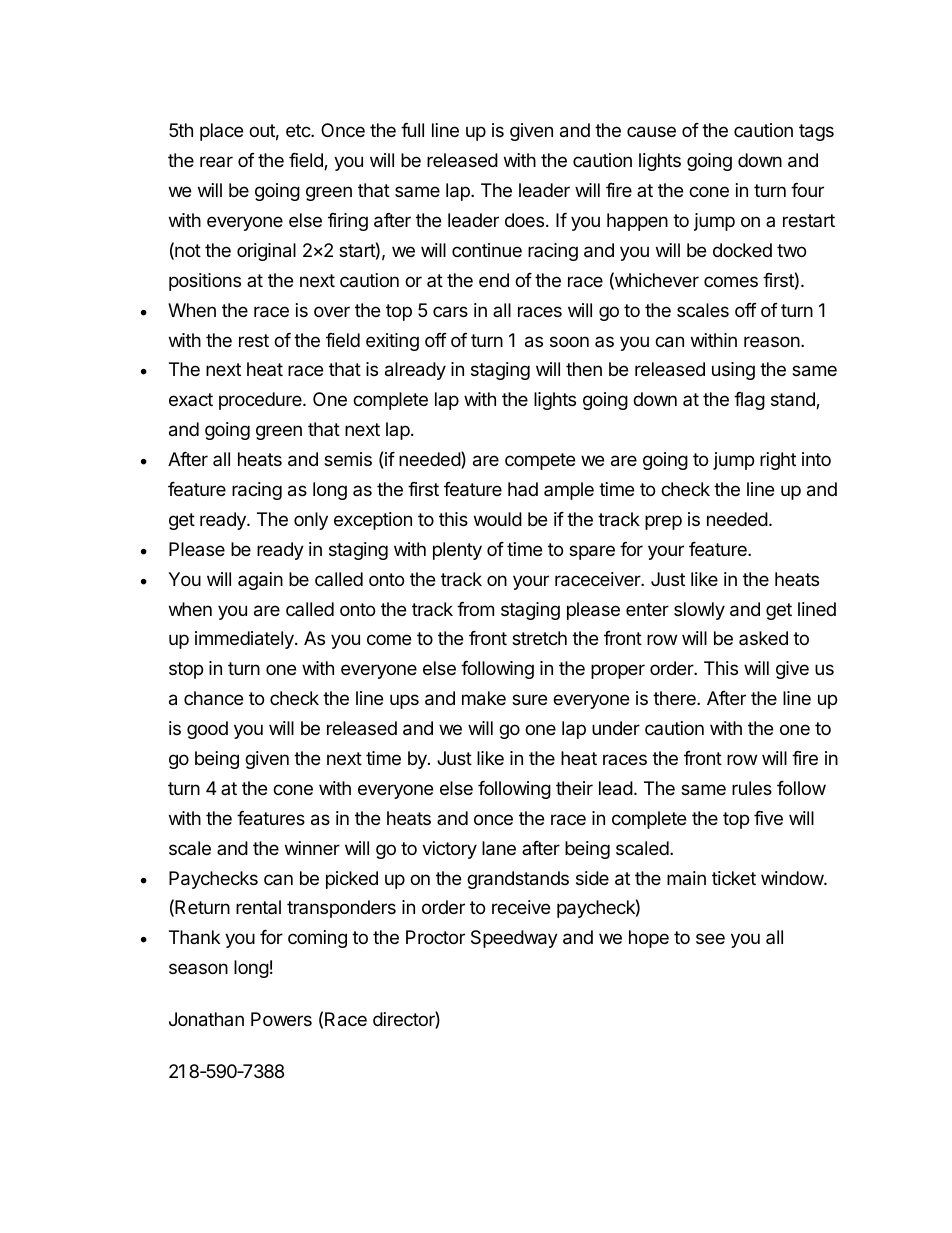 This page has width=952, height=1233. What do you see at coordinates (574, 788) in the page?
I see `their` at bounding box center [574, 788].
